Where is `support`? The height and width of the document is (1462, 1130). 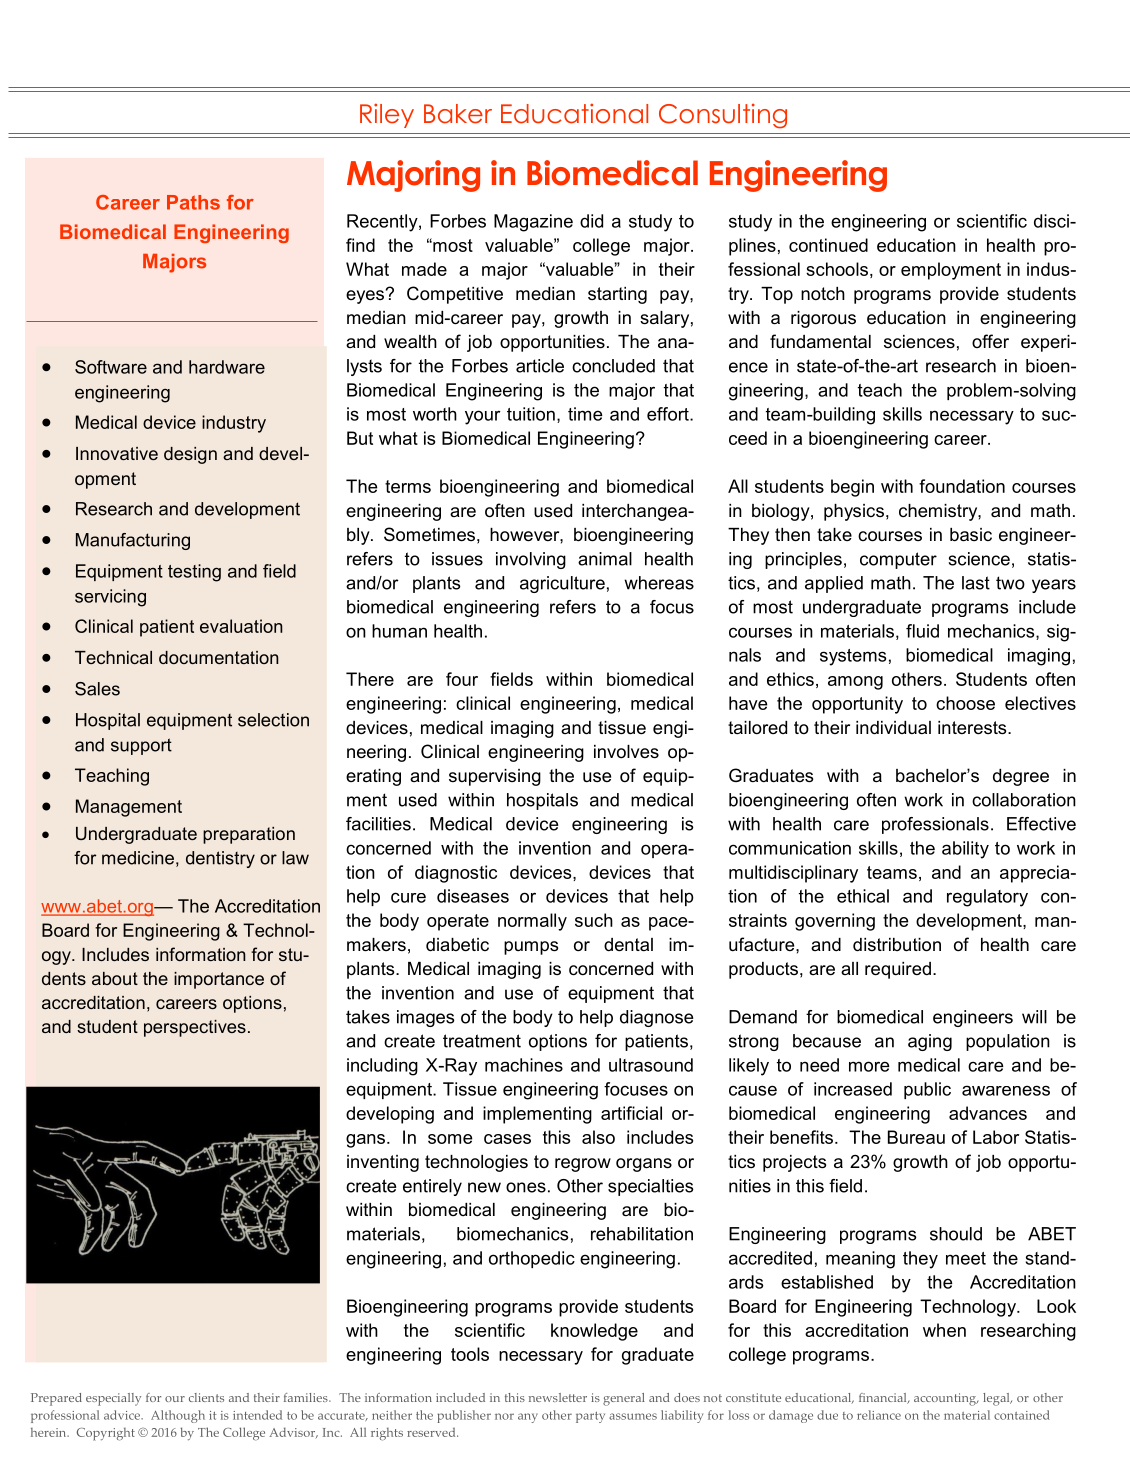 support is located at coordinates (141, 746).
